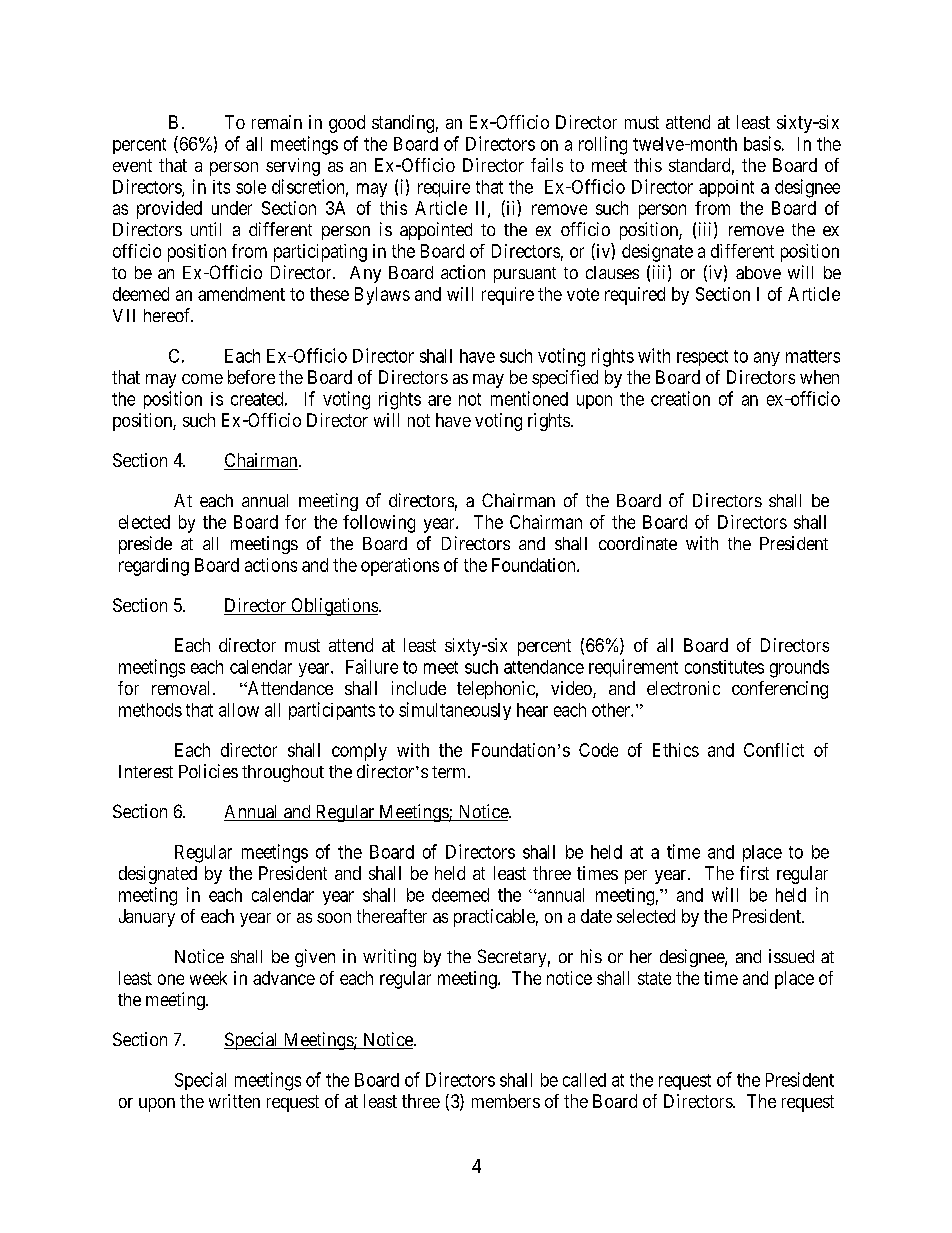  I want to click on constitutes, so click(724, 667).
